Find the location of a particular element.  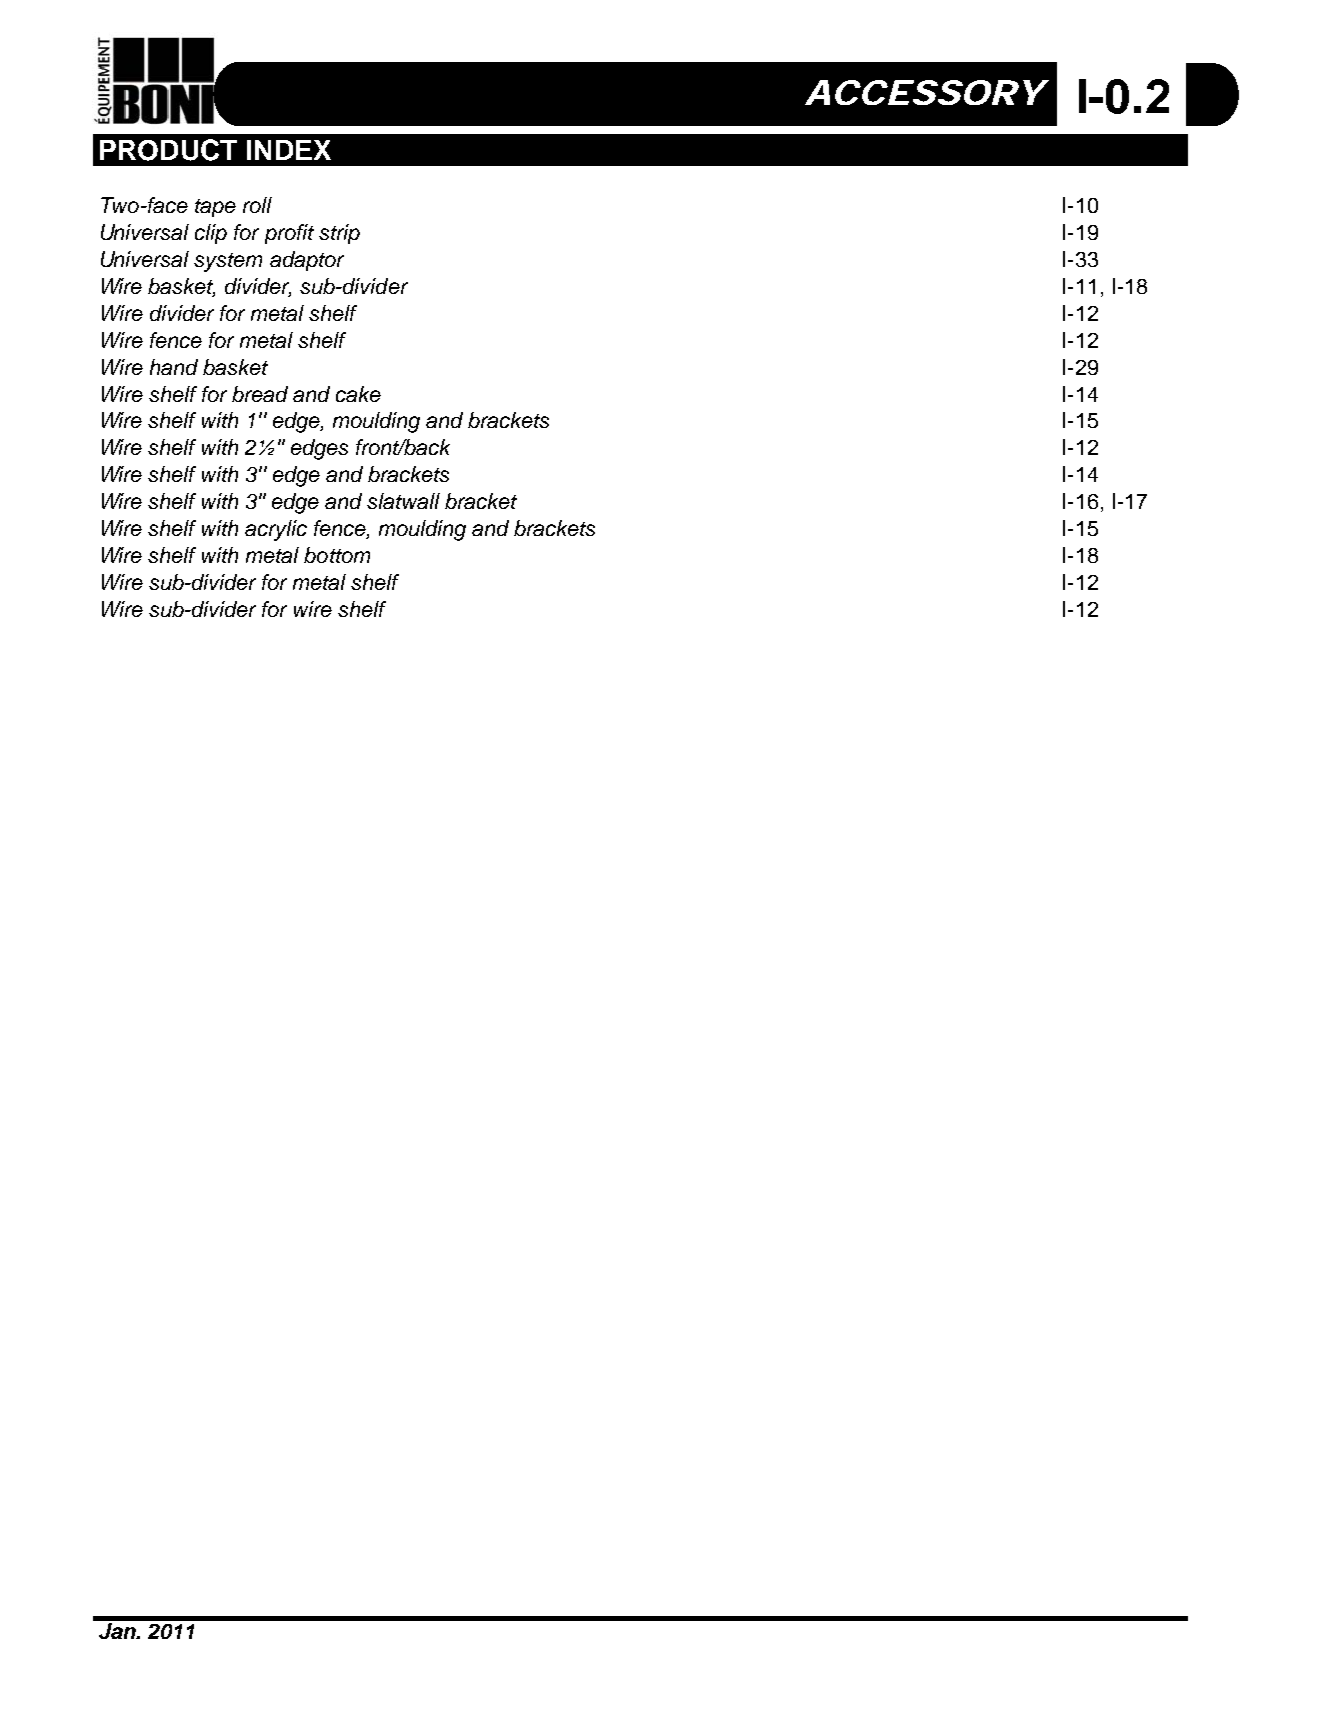

PRODUCT is located at coordinates (168, 150).
